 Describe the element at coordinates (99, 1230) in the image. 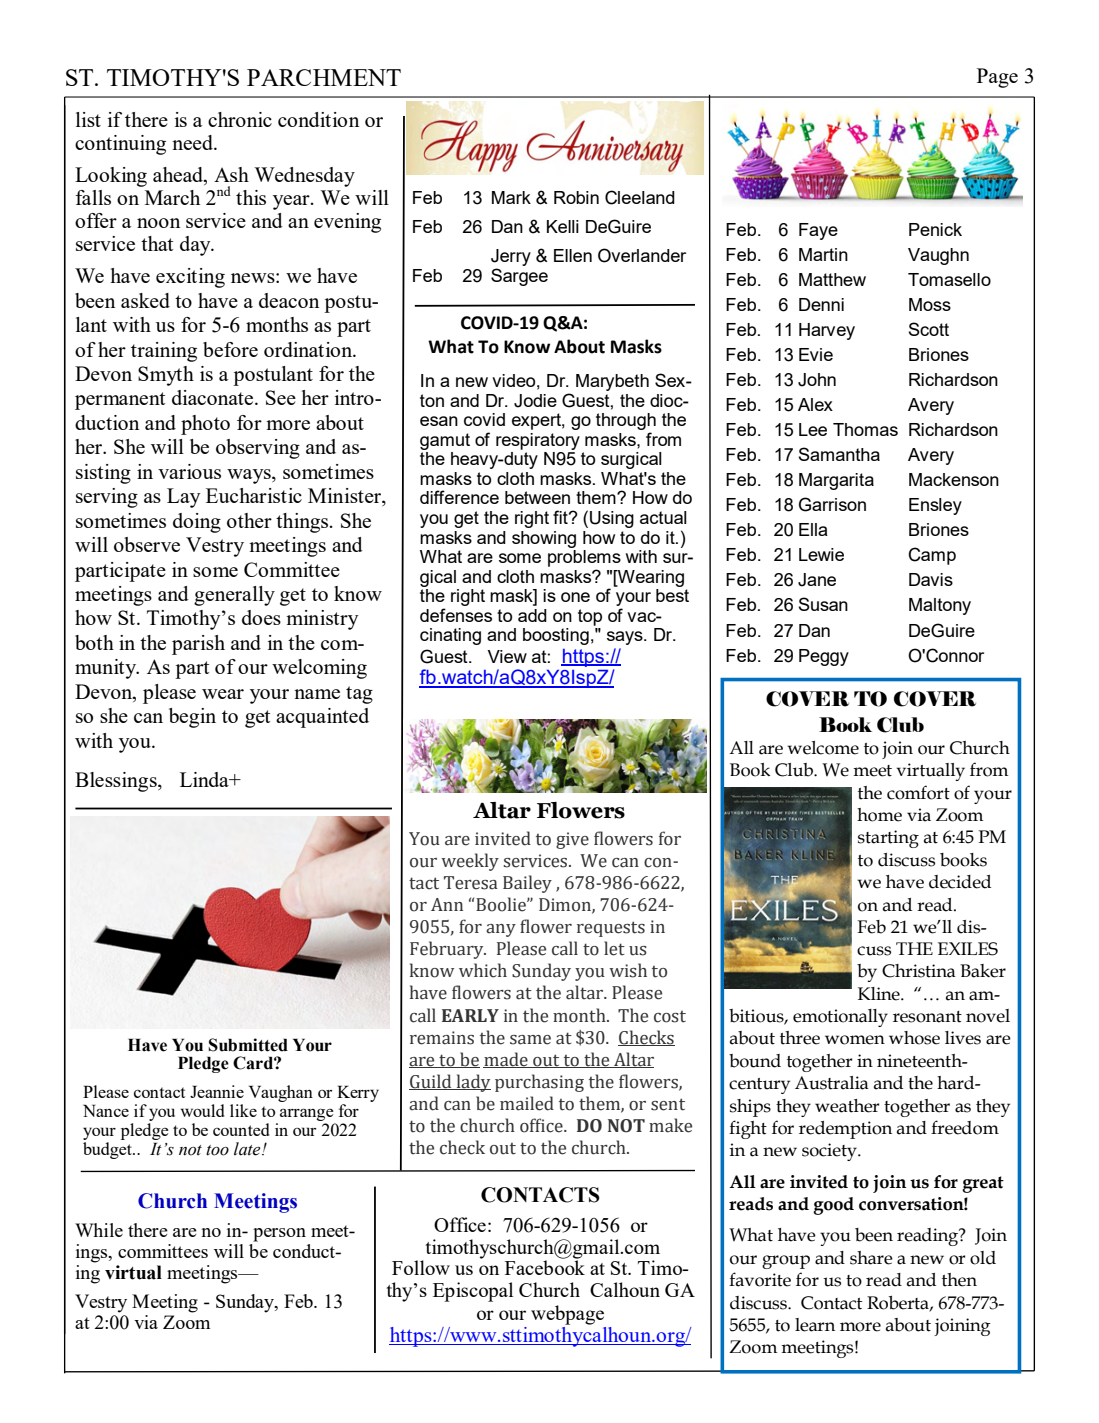

I see `While` at that location.
